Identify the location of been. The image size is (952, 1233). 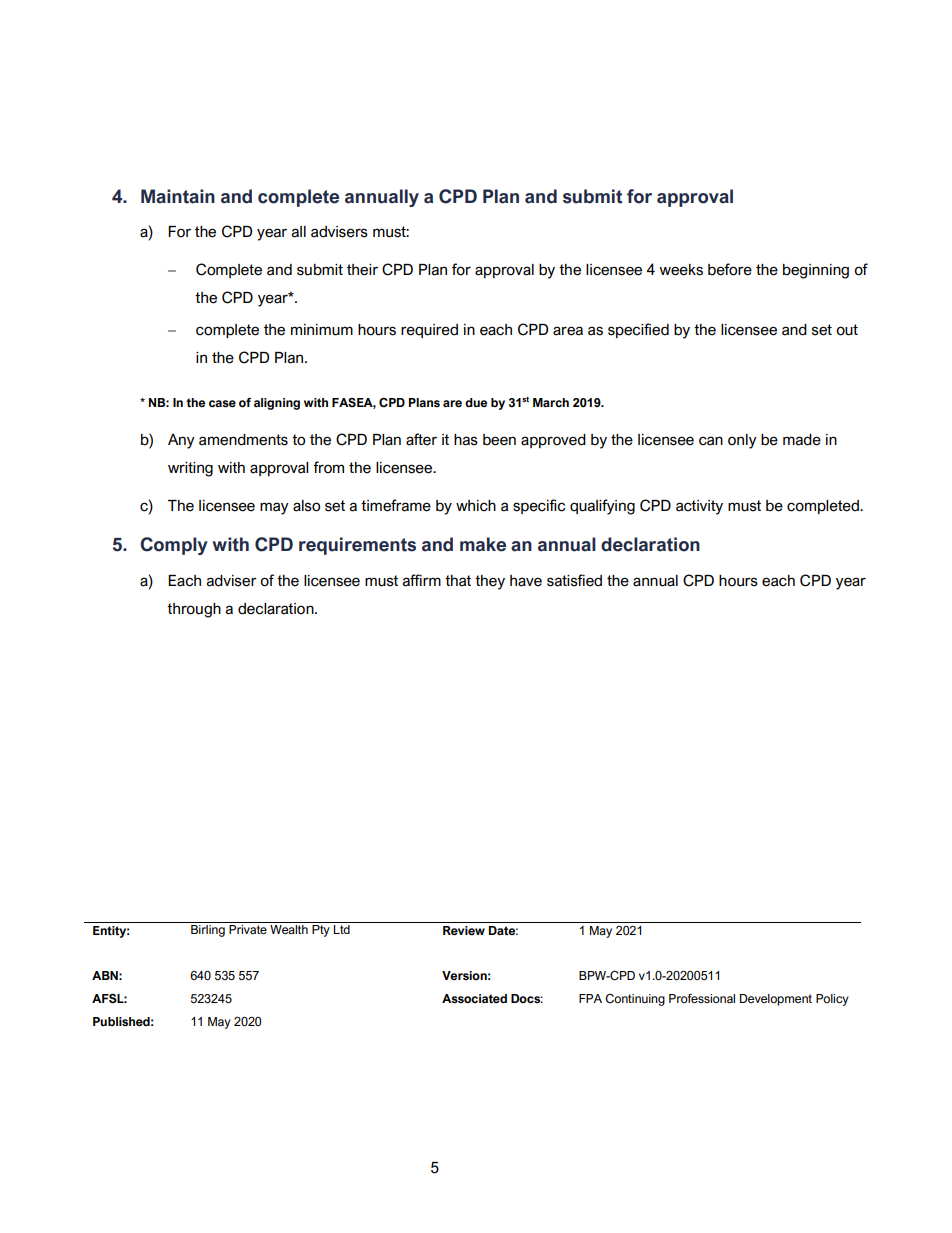
(499, 440).
